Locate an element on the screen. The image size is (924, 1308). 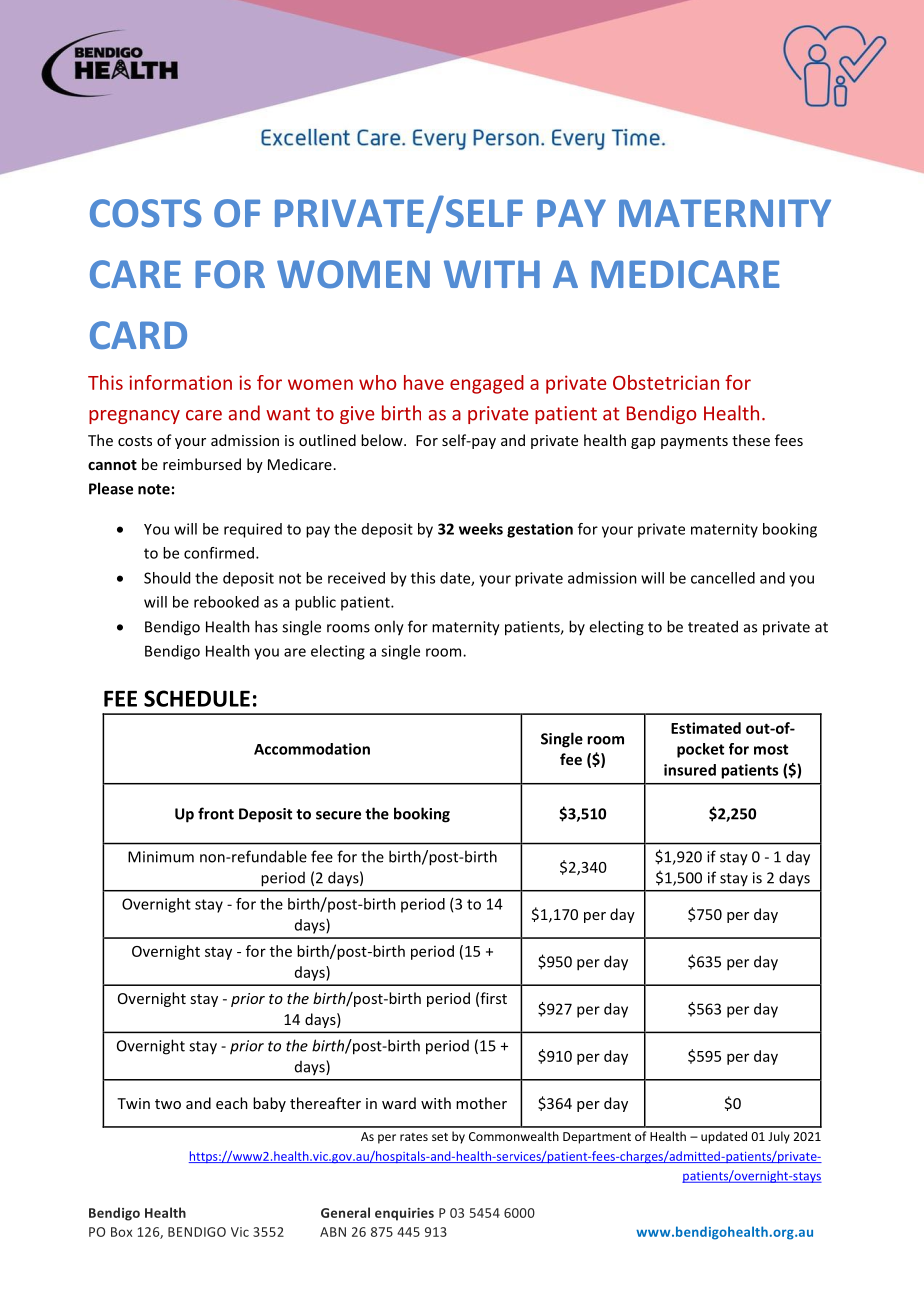
front is located at coordinates (216, 813).
